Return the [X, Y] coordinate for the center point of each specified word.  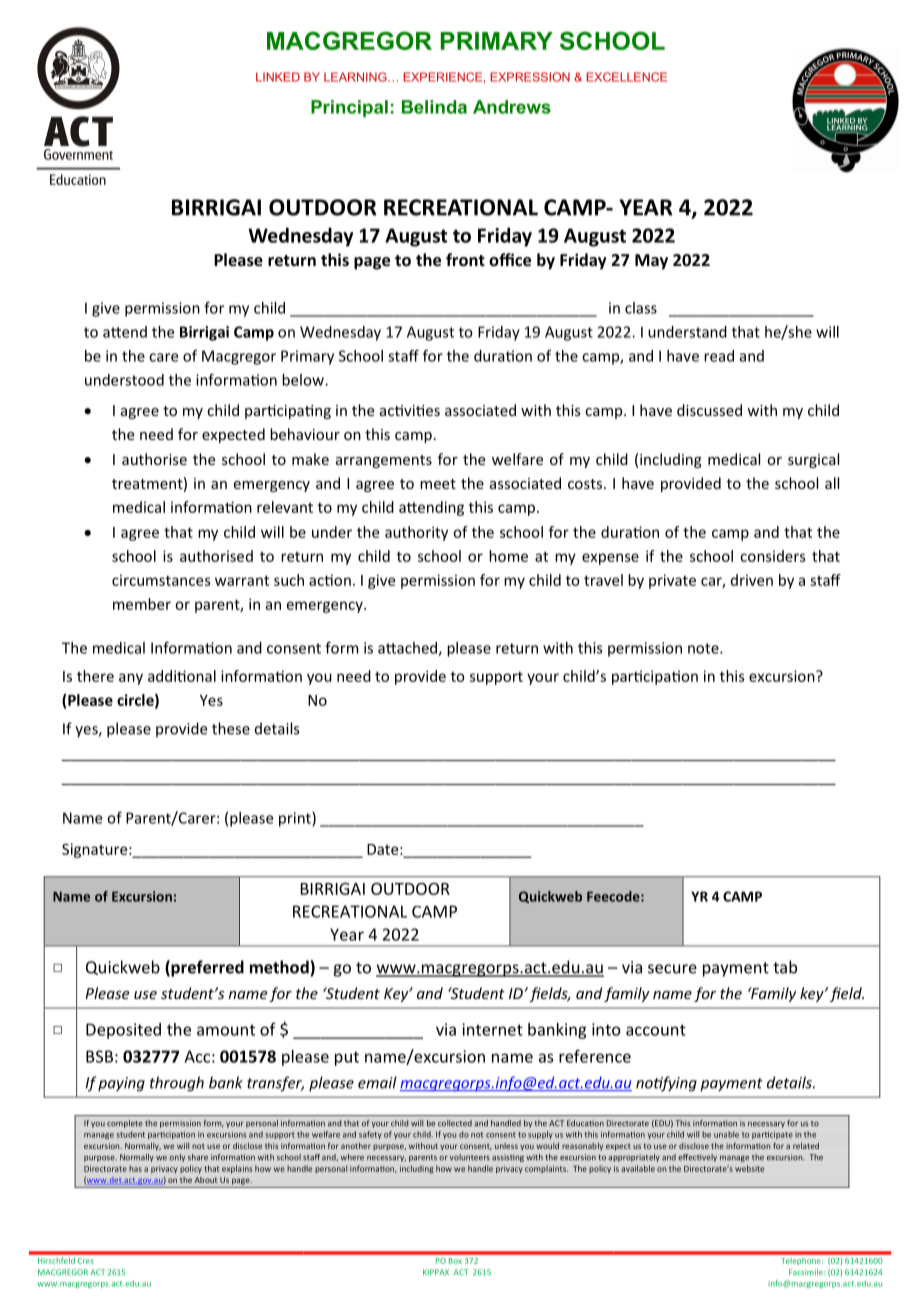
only [177, 1158]
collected [455, 1123]
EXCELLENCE [626, 77]
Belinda [434, 107]
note [704, 648]
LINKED [278, 77]
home [508, 556]
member [142, 604]
